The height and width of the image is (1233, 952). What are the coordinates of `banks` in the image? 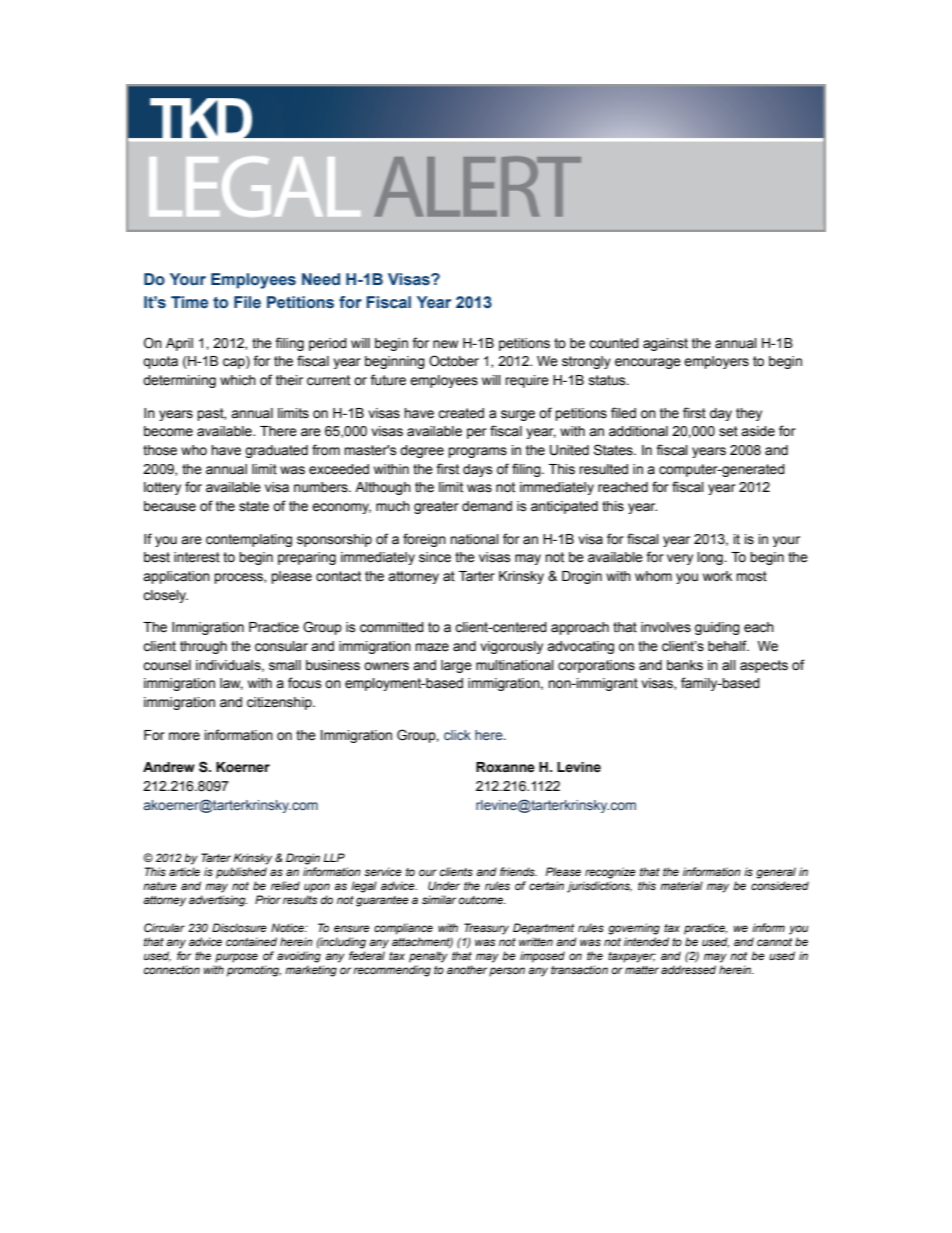 It's located at (685, 665).
